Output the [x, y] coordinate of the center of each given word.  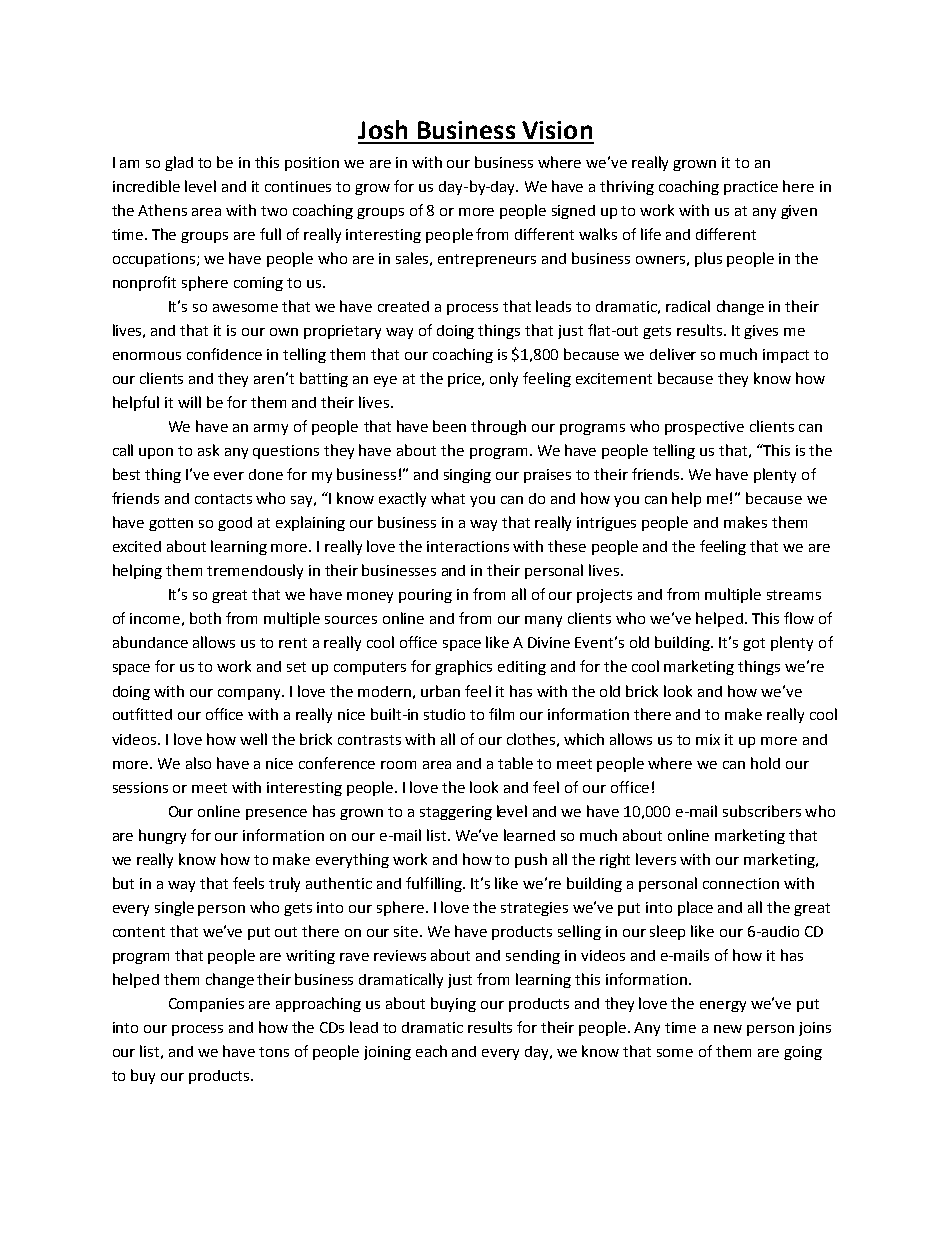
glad [179, 163]
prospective [704, 428]
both [205, 618]
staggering [456, 813]
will [189, 402]
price [466, 380]
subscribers [762, 811]
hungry [162, 836]
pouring [425, 596]
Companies [206, 1005]
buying [453, 1004]
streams [794, 595]
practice [751, 188]
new [728, 1029]
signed [573, 212]
